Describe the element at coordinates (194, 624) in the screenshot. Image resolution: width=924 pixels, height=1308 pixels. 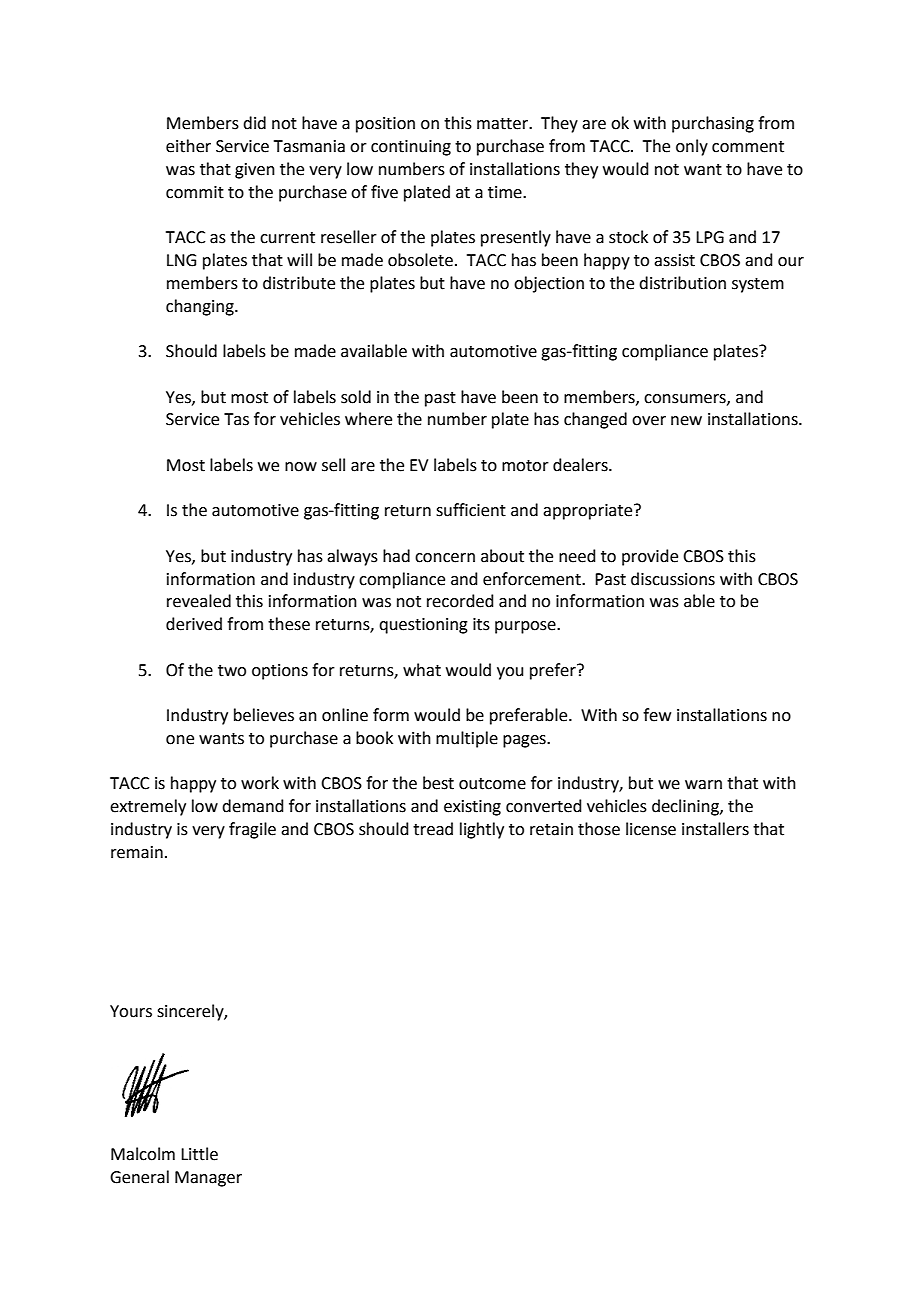
I see `derived` at that location.
